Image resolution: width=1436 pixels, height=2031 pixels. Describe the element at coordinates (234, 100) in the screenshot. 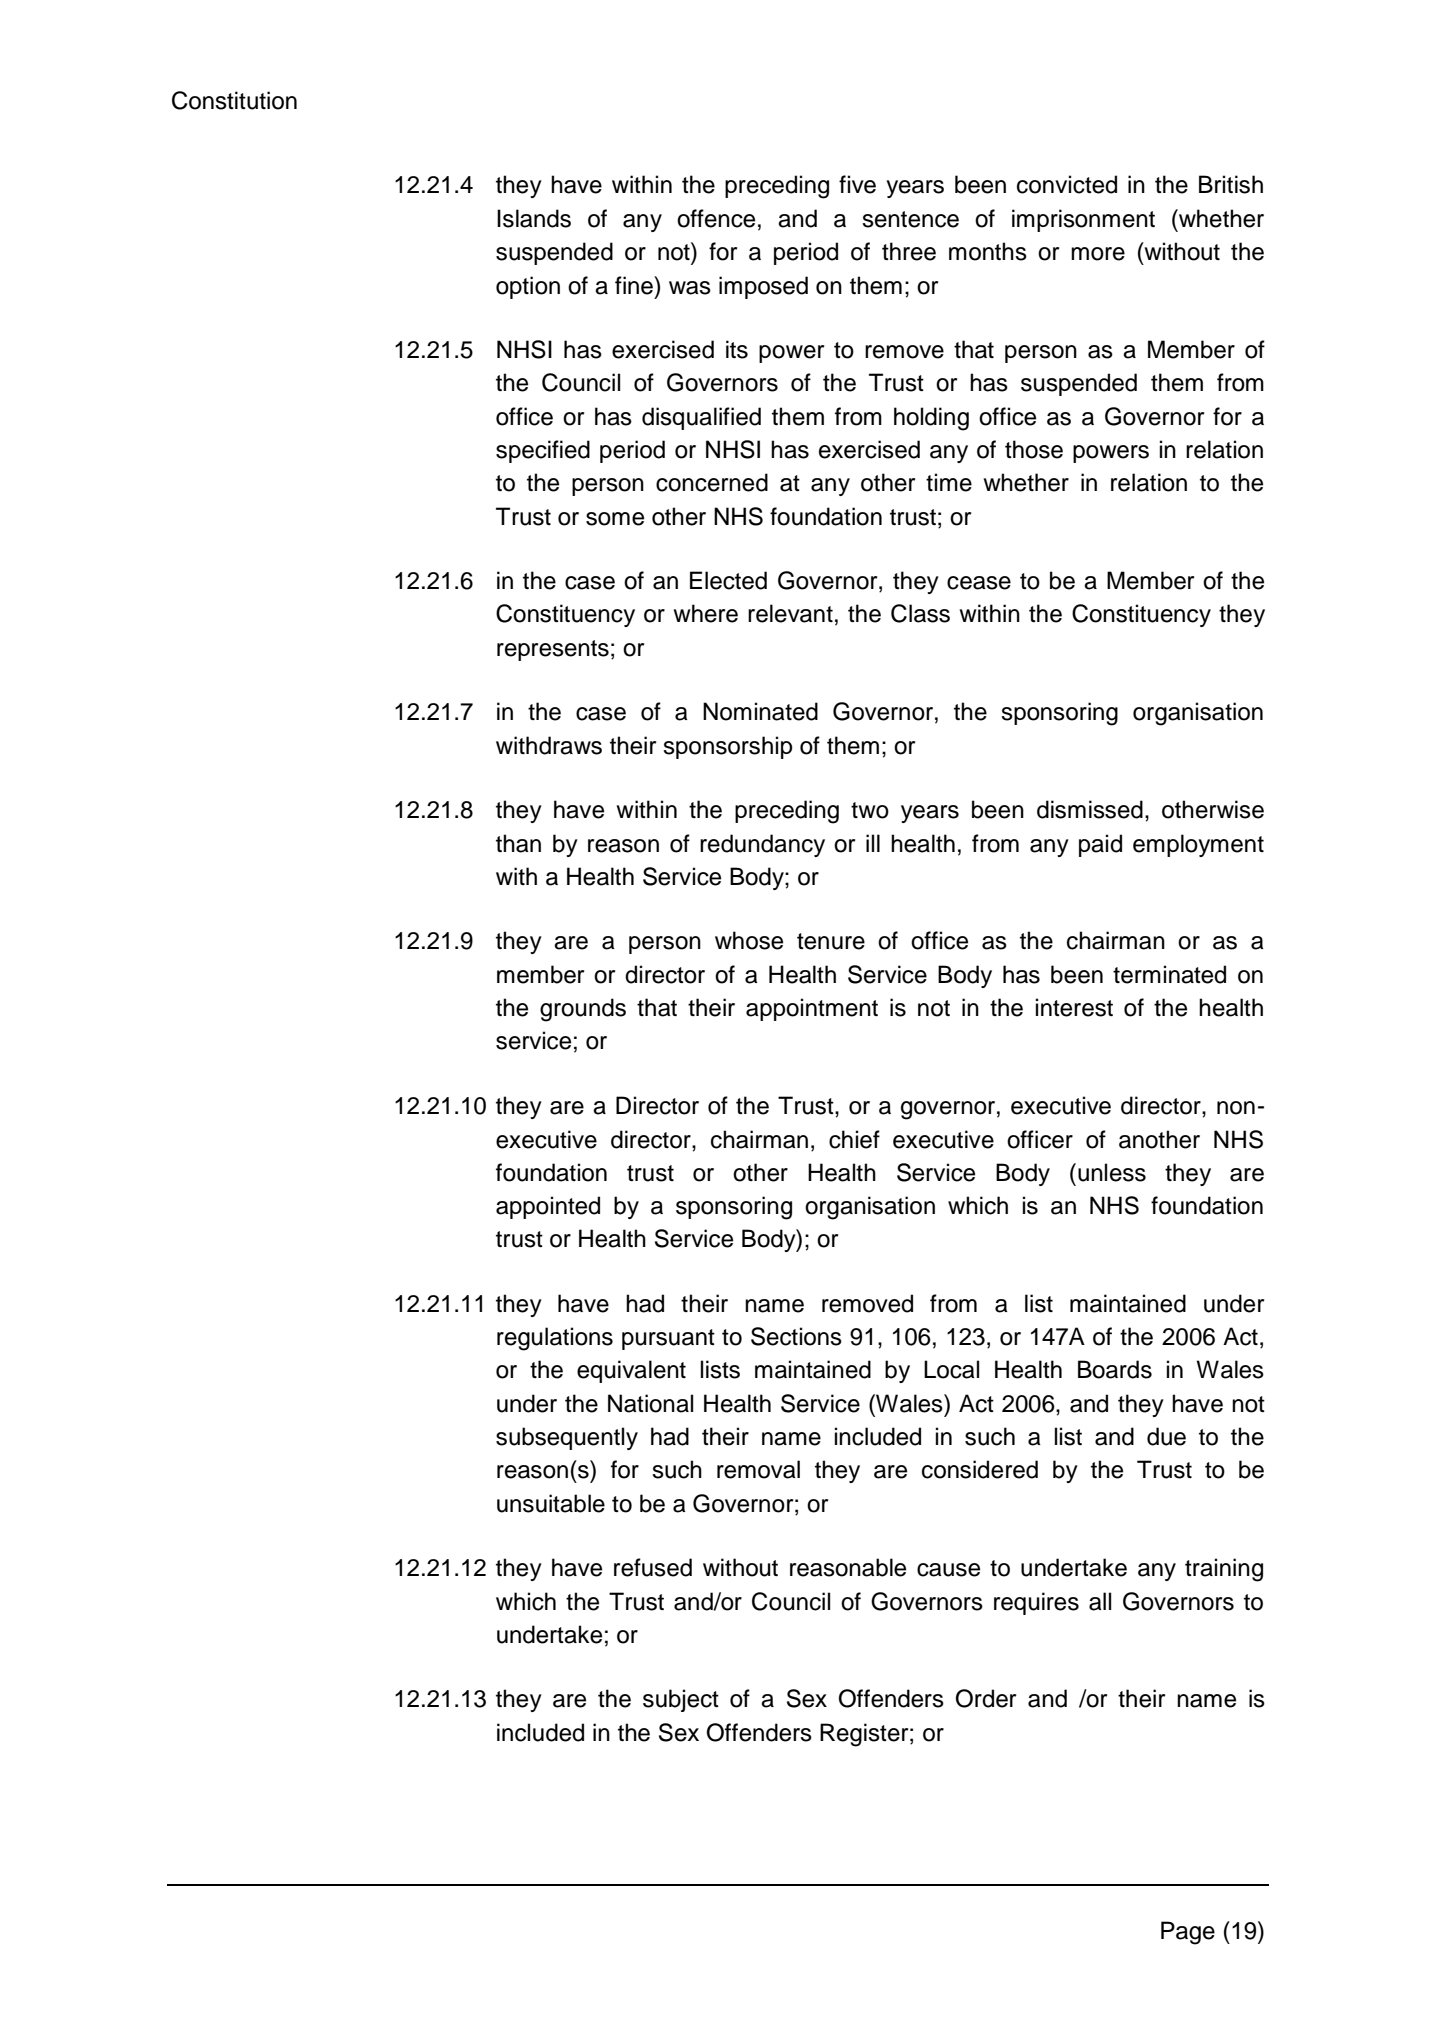

I see `Constitution` at that location.
